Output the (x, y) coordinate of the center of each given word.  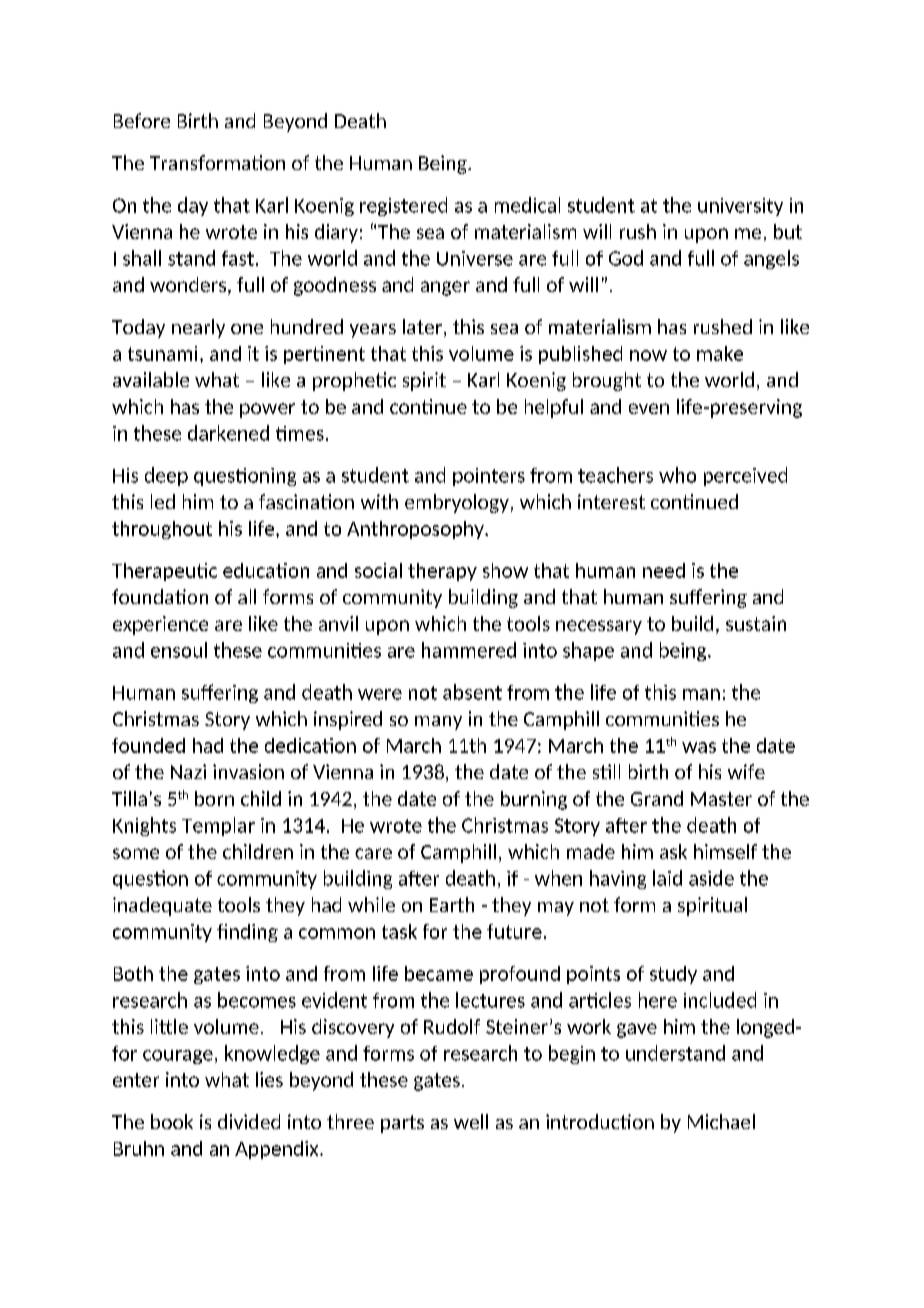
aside (711, 878)
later (422, 326)
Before (142, 120)
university (740, 207)
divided (249, 1121)
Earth (452, 904)
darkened (228, 433)
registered (403, 206)
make (720, 353)
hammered (469, 650)
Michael (721, 1121)
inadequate (162, 906)
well (471, 1121)
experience (160, 625)
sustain (756, 623)
